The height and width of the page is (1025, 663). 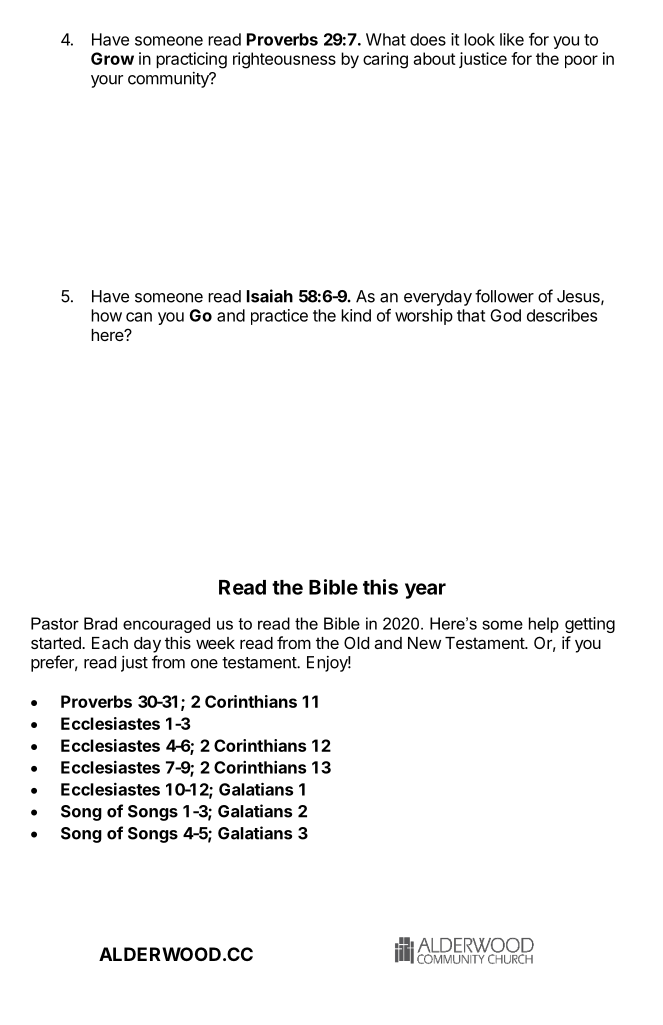 I want to click on Isaiah, so click(x=270, y=296).
